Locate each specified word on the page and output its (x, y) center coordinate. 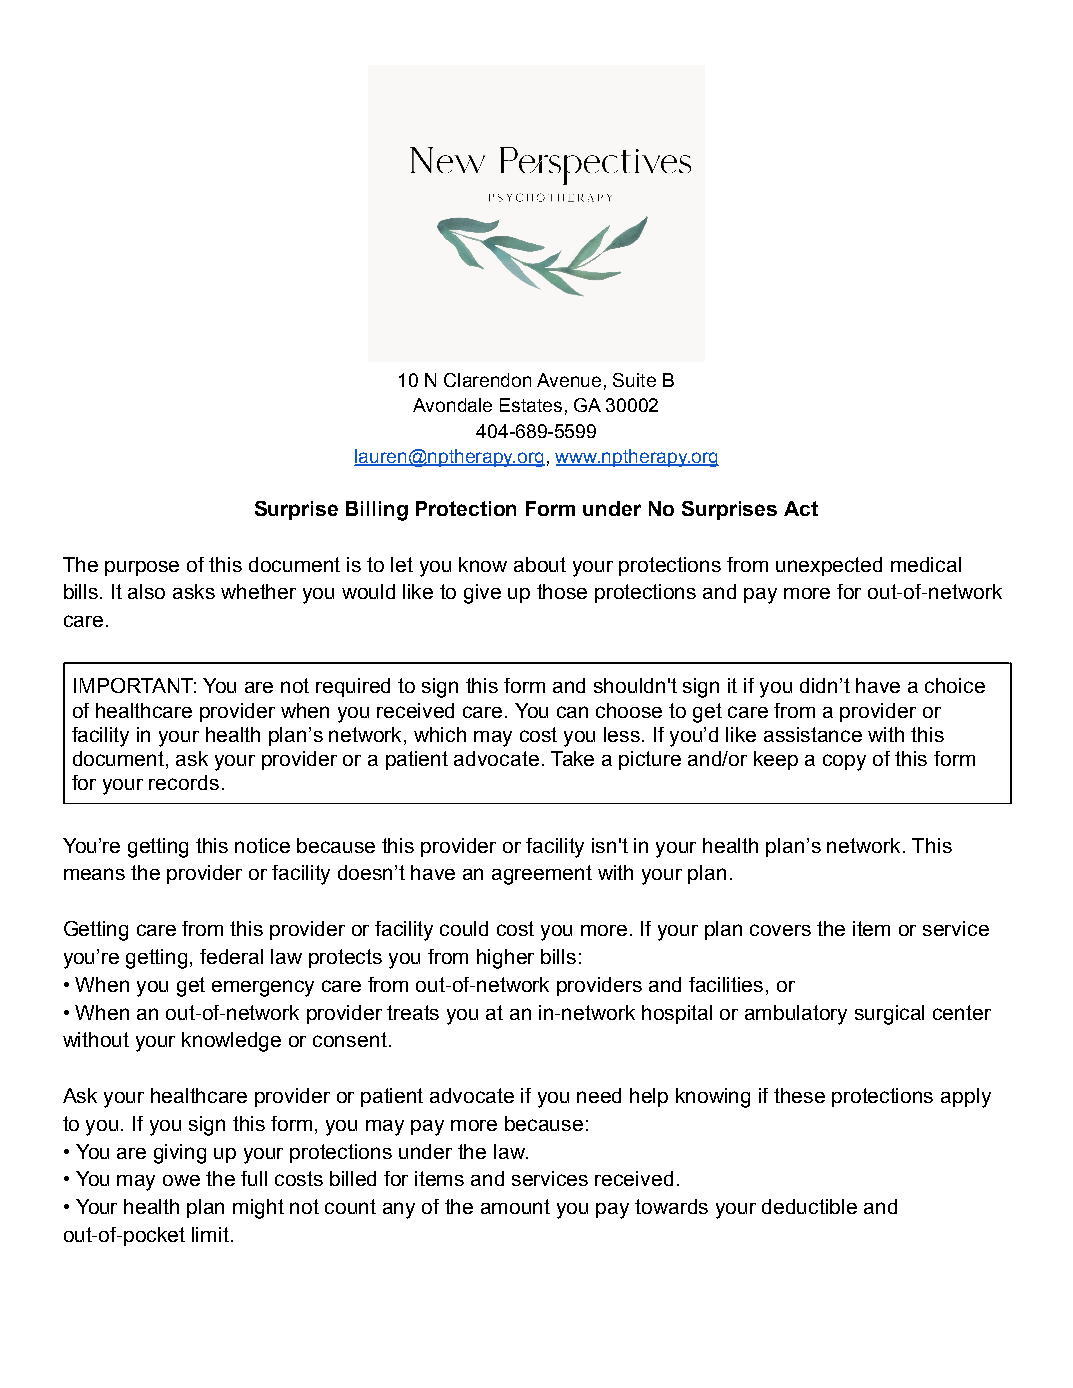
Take (572, 758)
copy (844, 762)
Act (801, 508)
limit (210, 1234)
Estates (531, 405)
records (184, 782)
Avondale (452, 405)
